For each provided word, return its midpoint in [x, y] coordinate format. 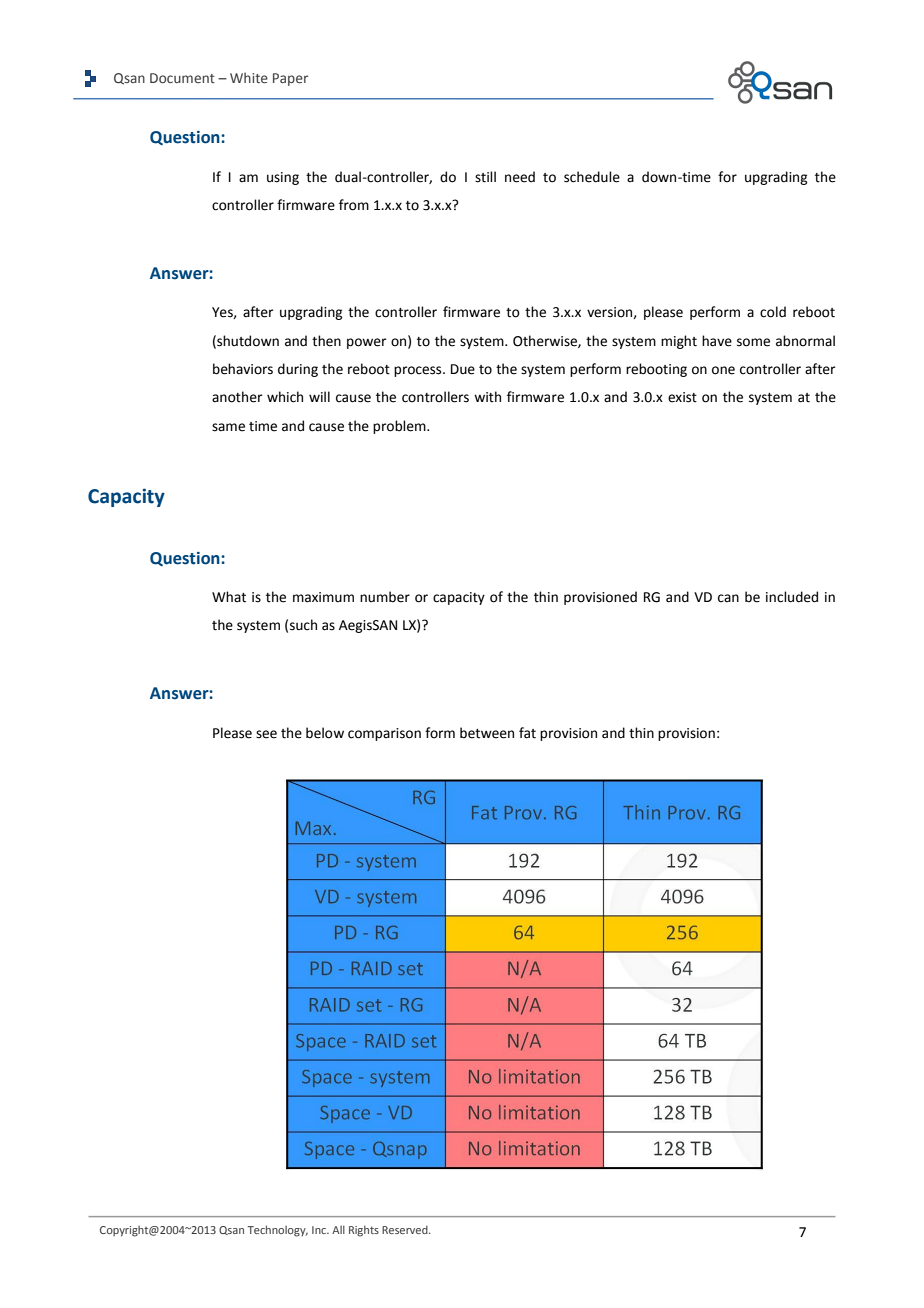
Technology [278, 1231]
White [249, 77]
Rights [364, 1231]
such [303, 625]
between [487, 733]
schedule [592, 177]
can [728, 598]
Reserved [406, 1229]
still [485, 177]
